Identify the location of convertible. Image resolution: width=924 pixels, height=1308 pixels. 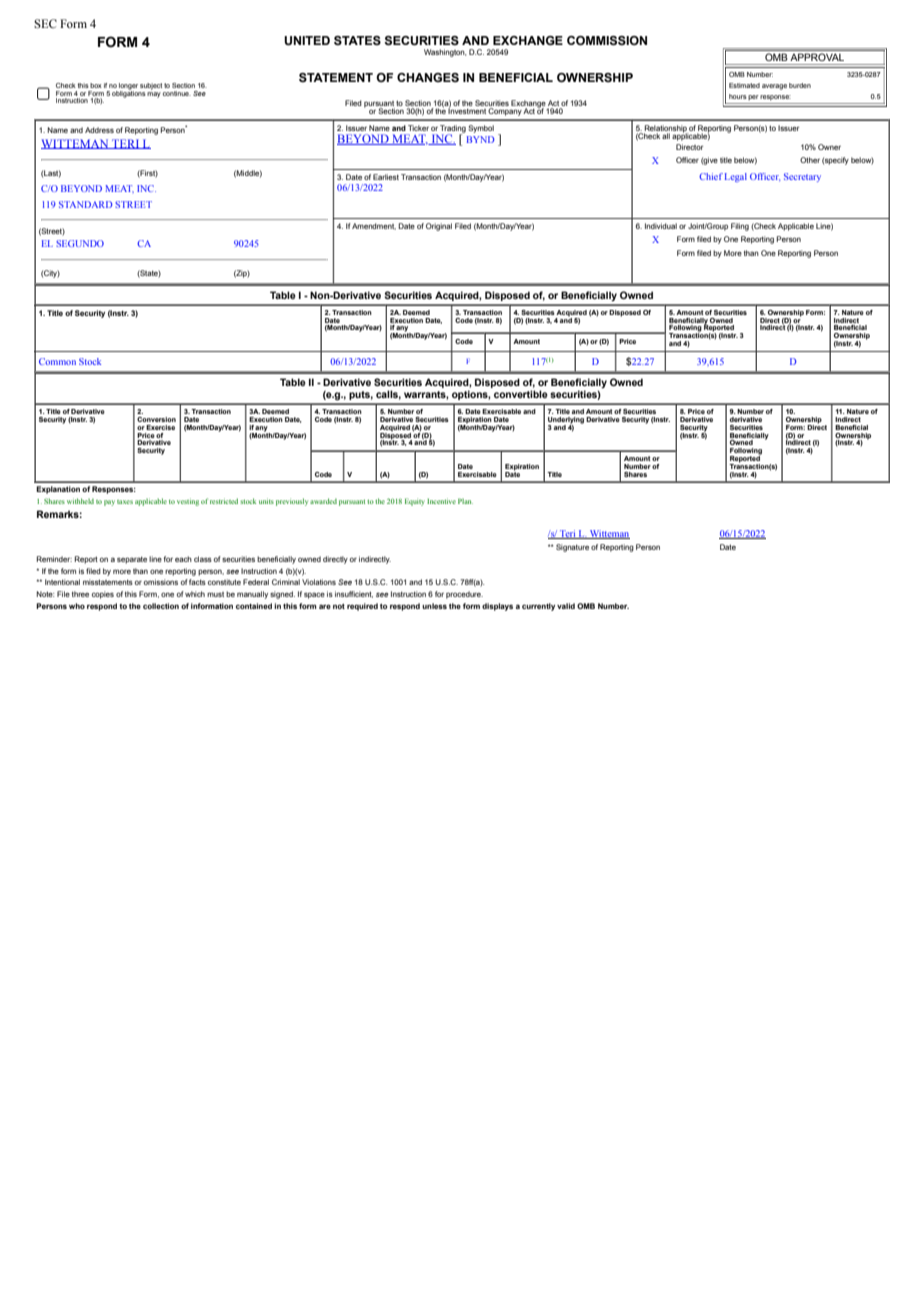
(521, 394).
